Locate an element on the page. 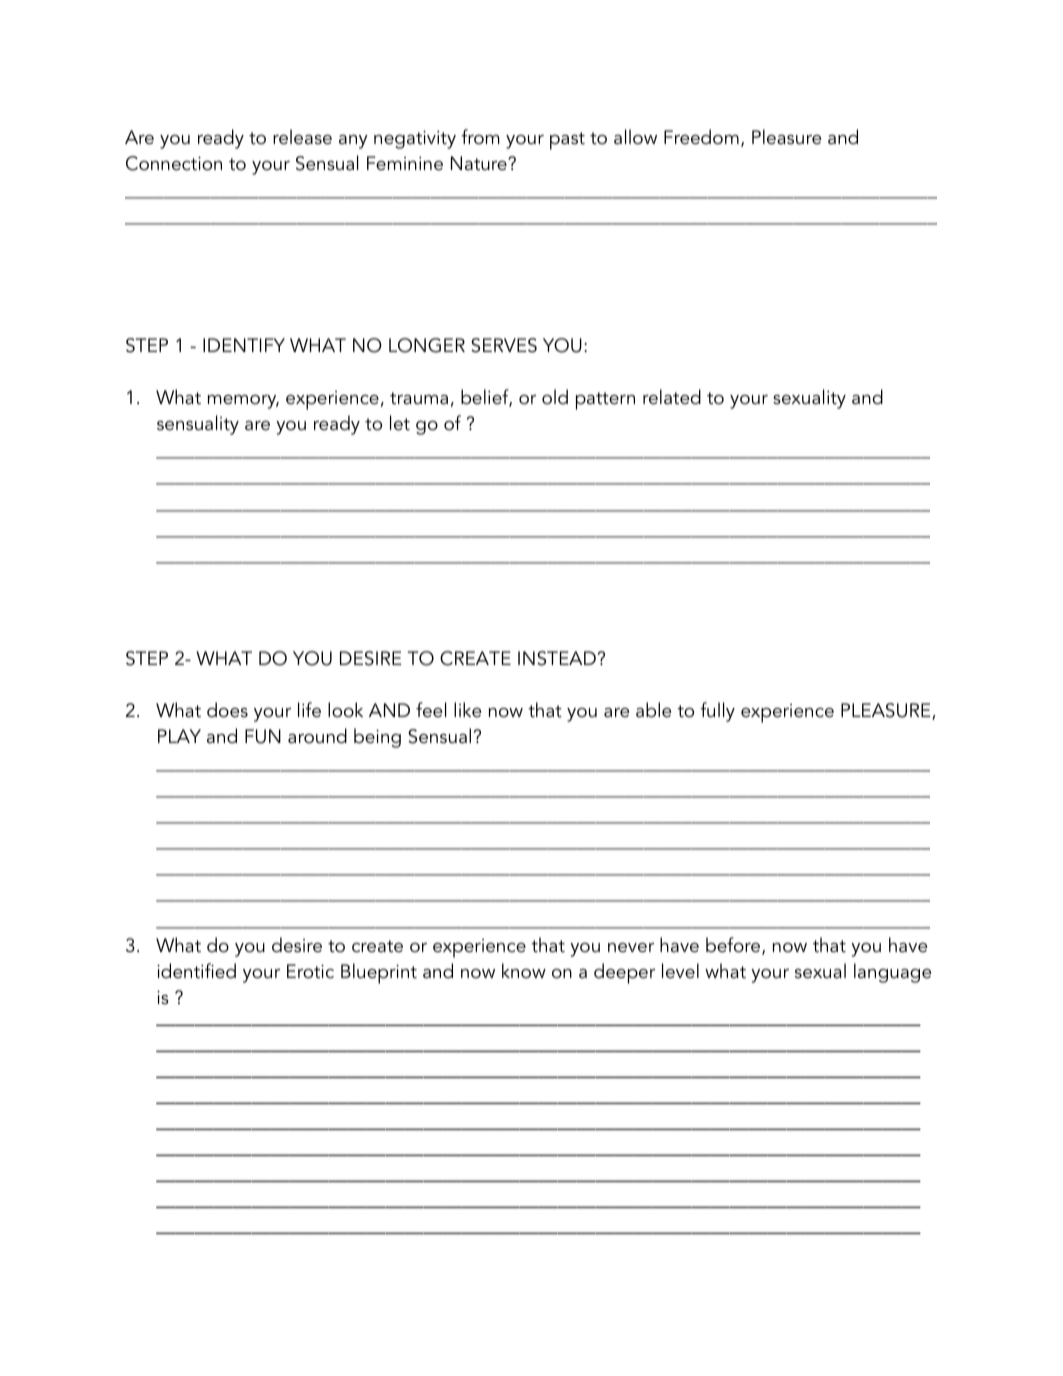 This image has width=1063, height=1376. does is located at coordinates (227, 710).
